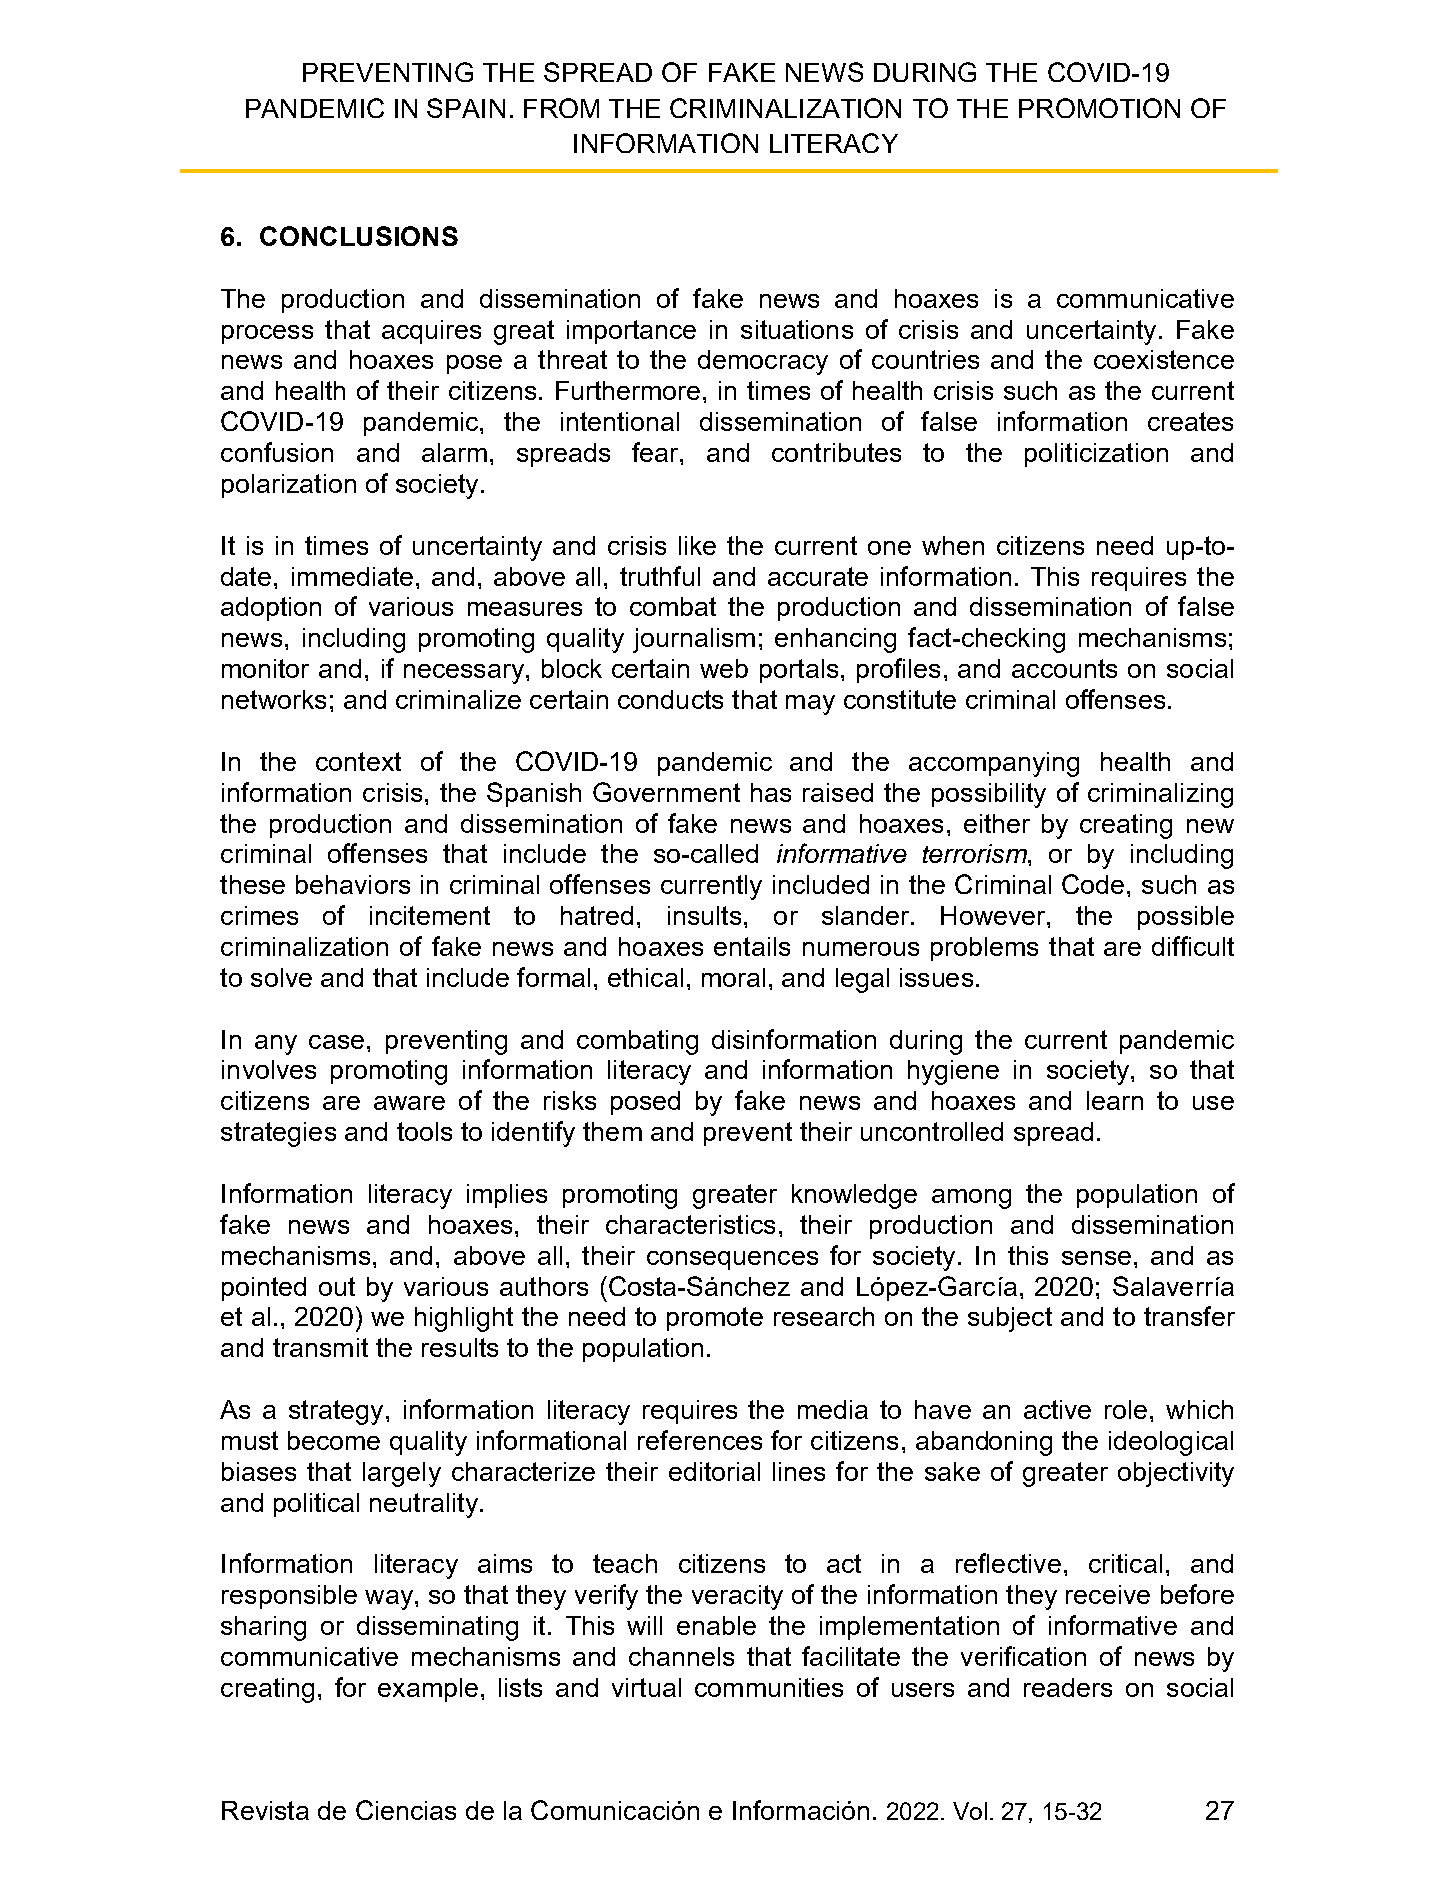 This screenshot has height=1883, width=1455. I want to click on moral, so click(733, 977).
